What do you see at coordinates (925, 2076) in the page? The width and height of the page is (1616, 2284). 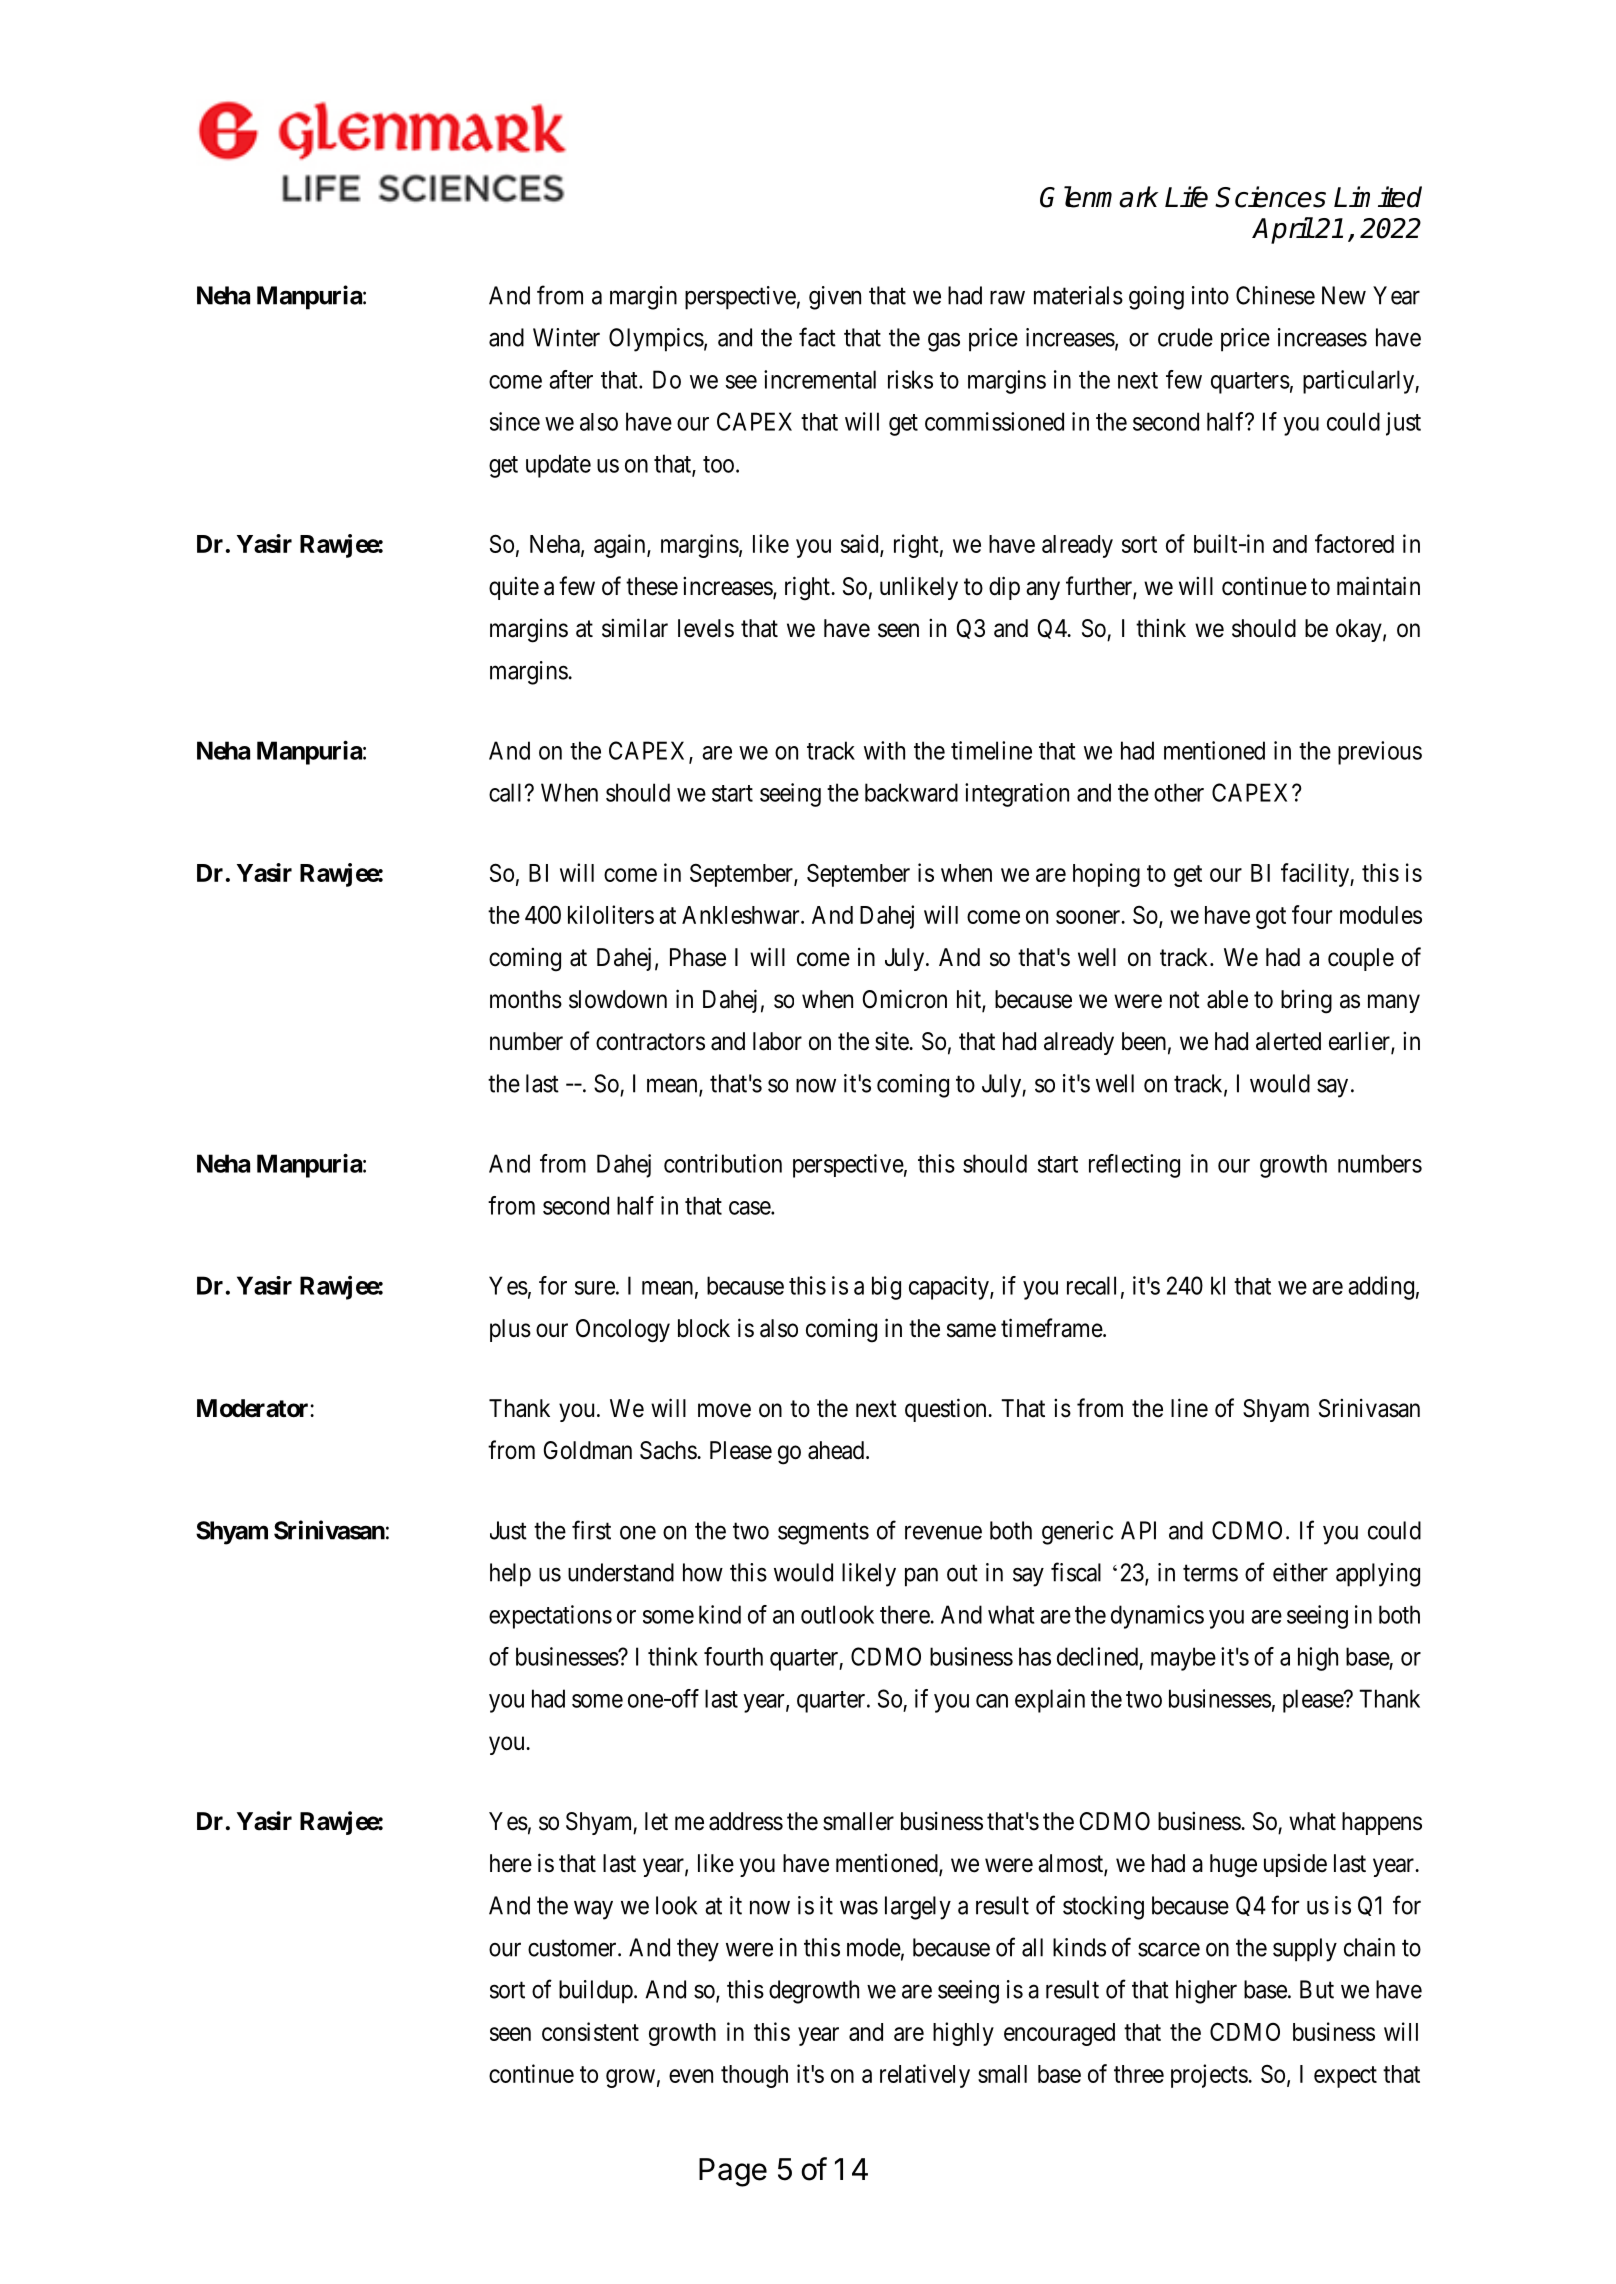 I see `relatively` at bounding box center [925, 2076].
